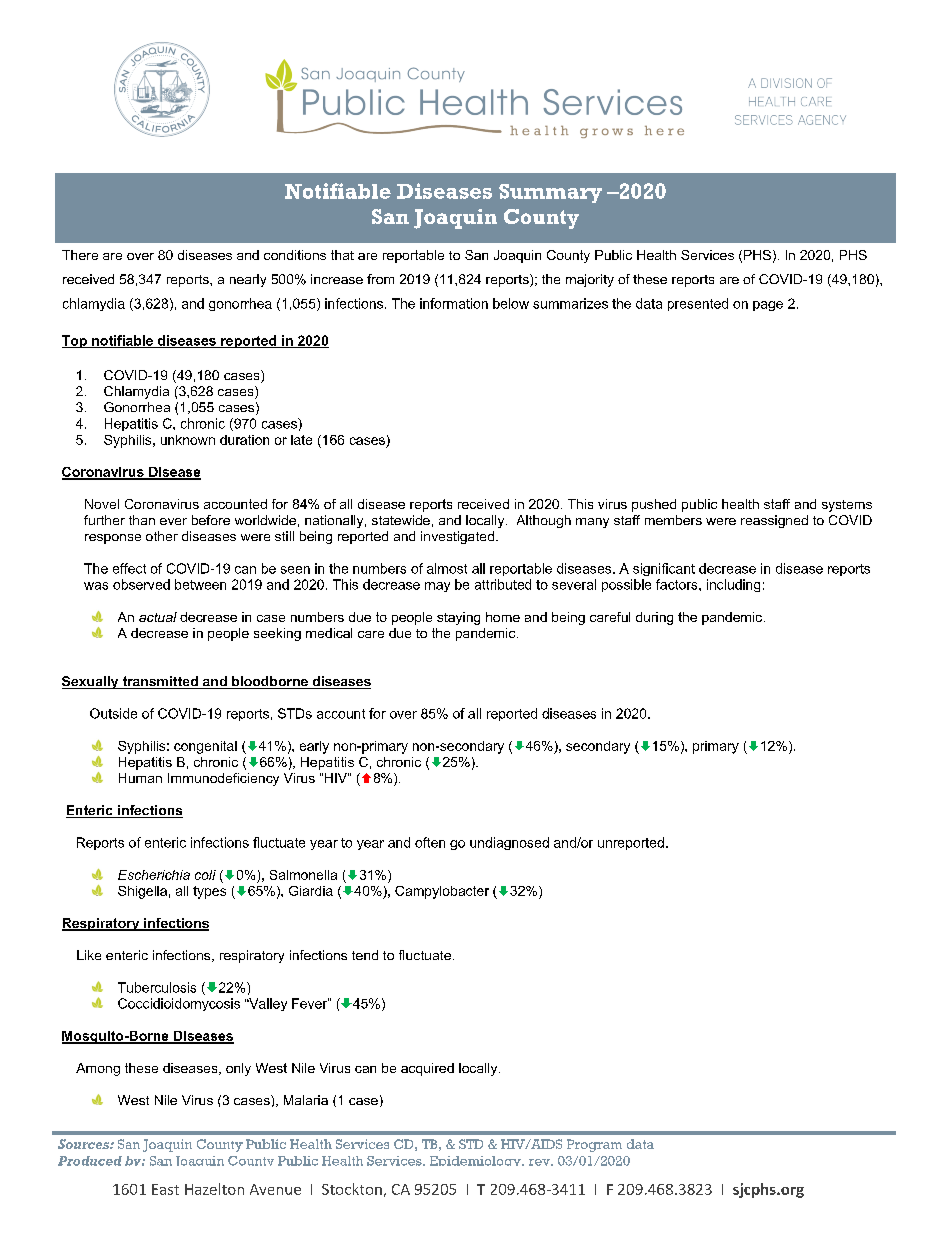 Image resolution: width=952 pixels, height=1233 pixels. I want to click on undiagnosed, so click(509, 843).
